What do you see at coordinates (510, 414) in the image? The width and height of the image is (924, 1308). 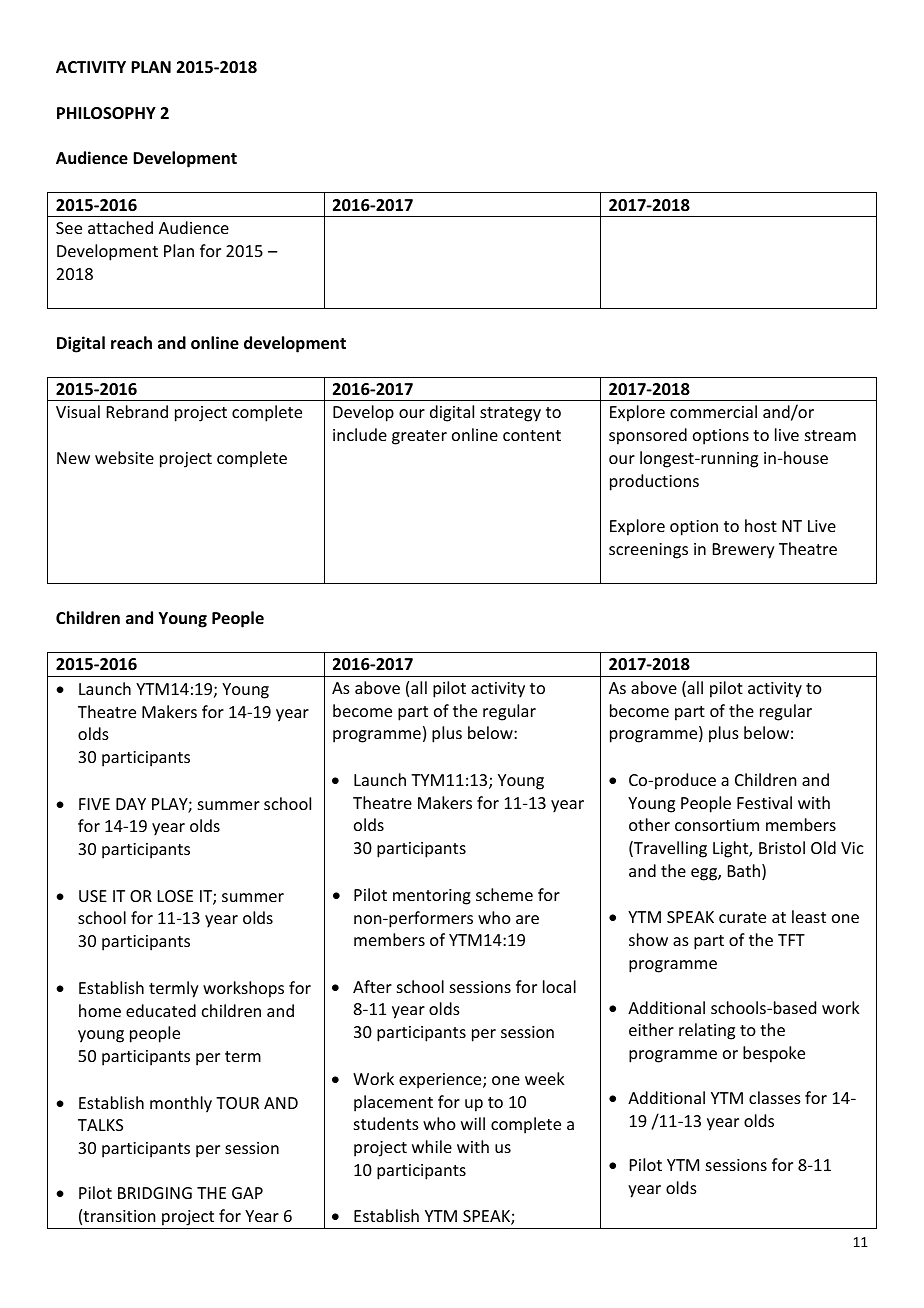 I see `strategy` at bounding box center [510, 414].
